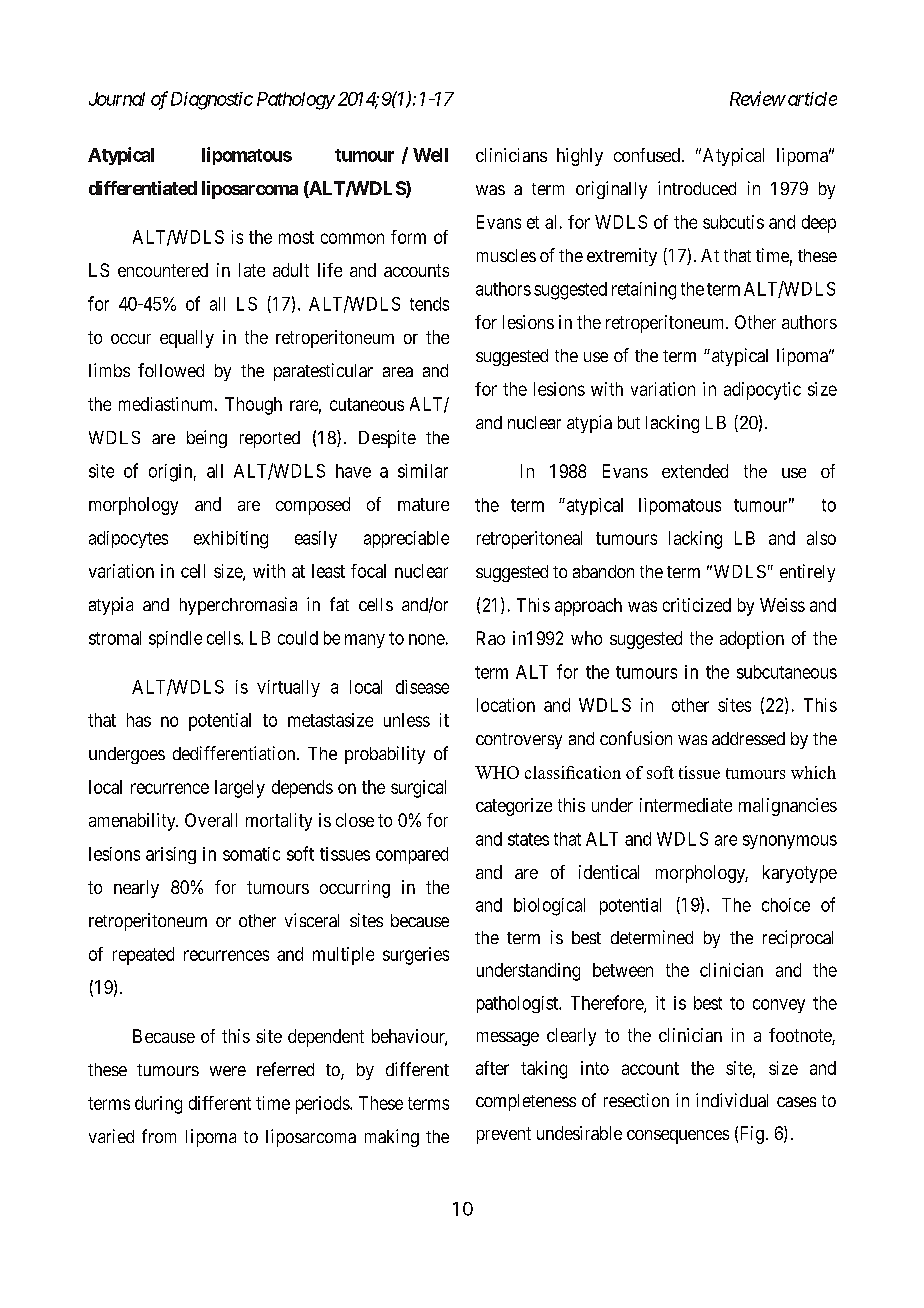  What do you see at coordinates (212, 101) in the screenshot?
I see `Diagnostic` at bounding box center [212, 101].
